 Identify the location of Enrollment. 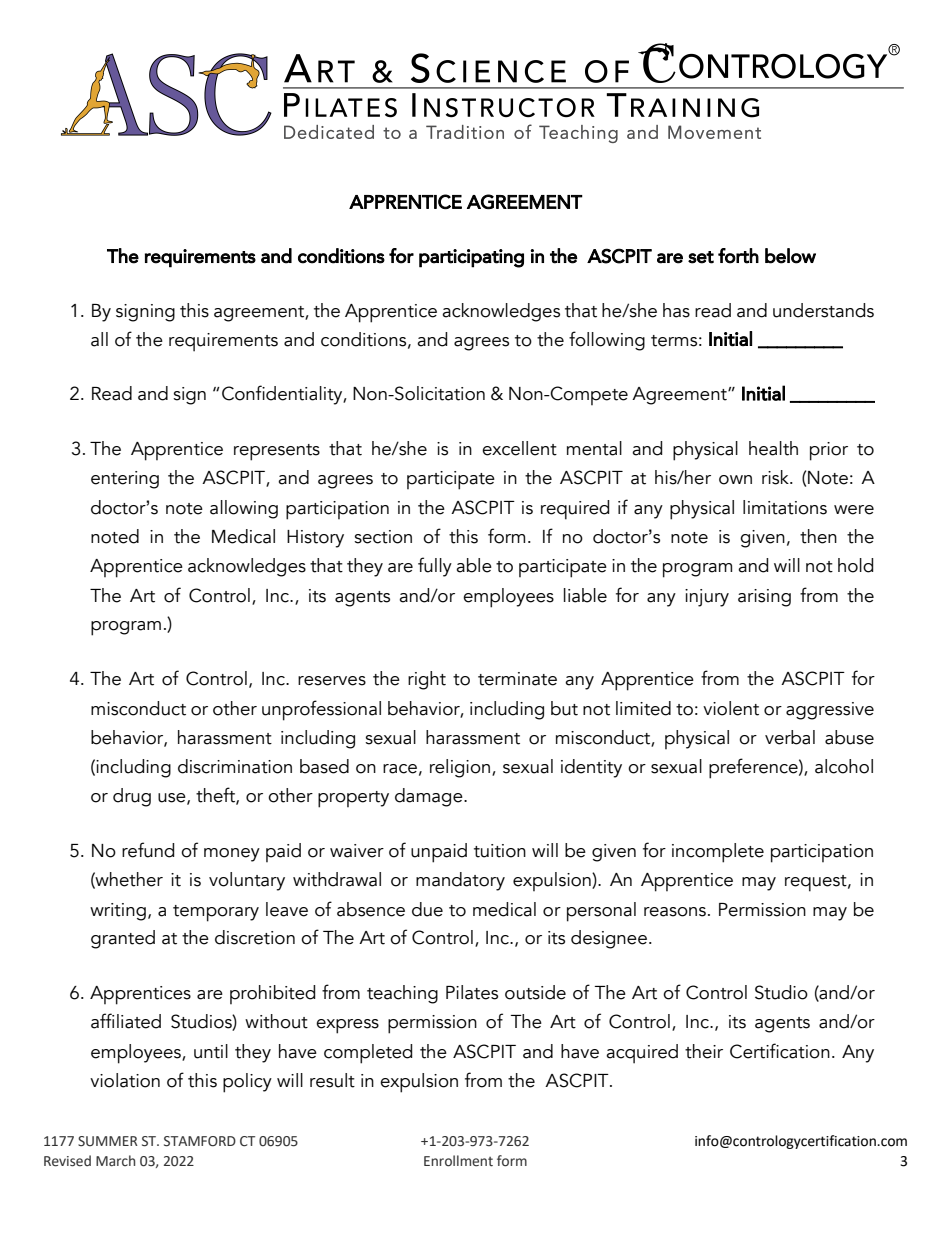
(458, 1161).
